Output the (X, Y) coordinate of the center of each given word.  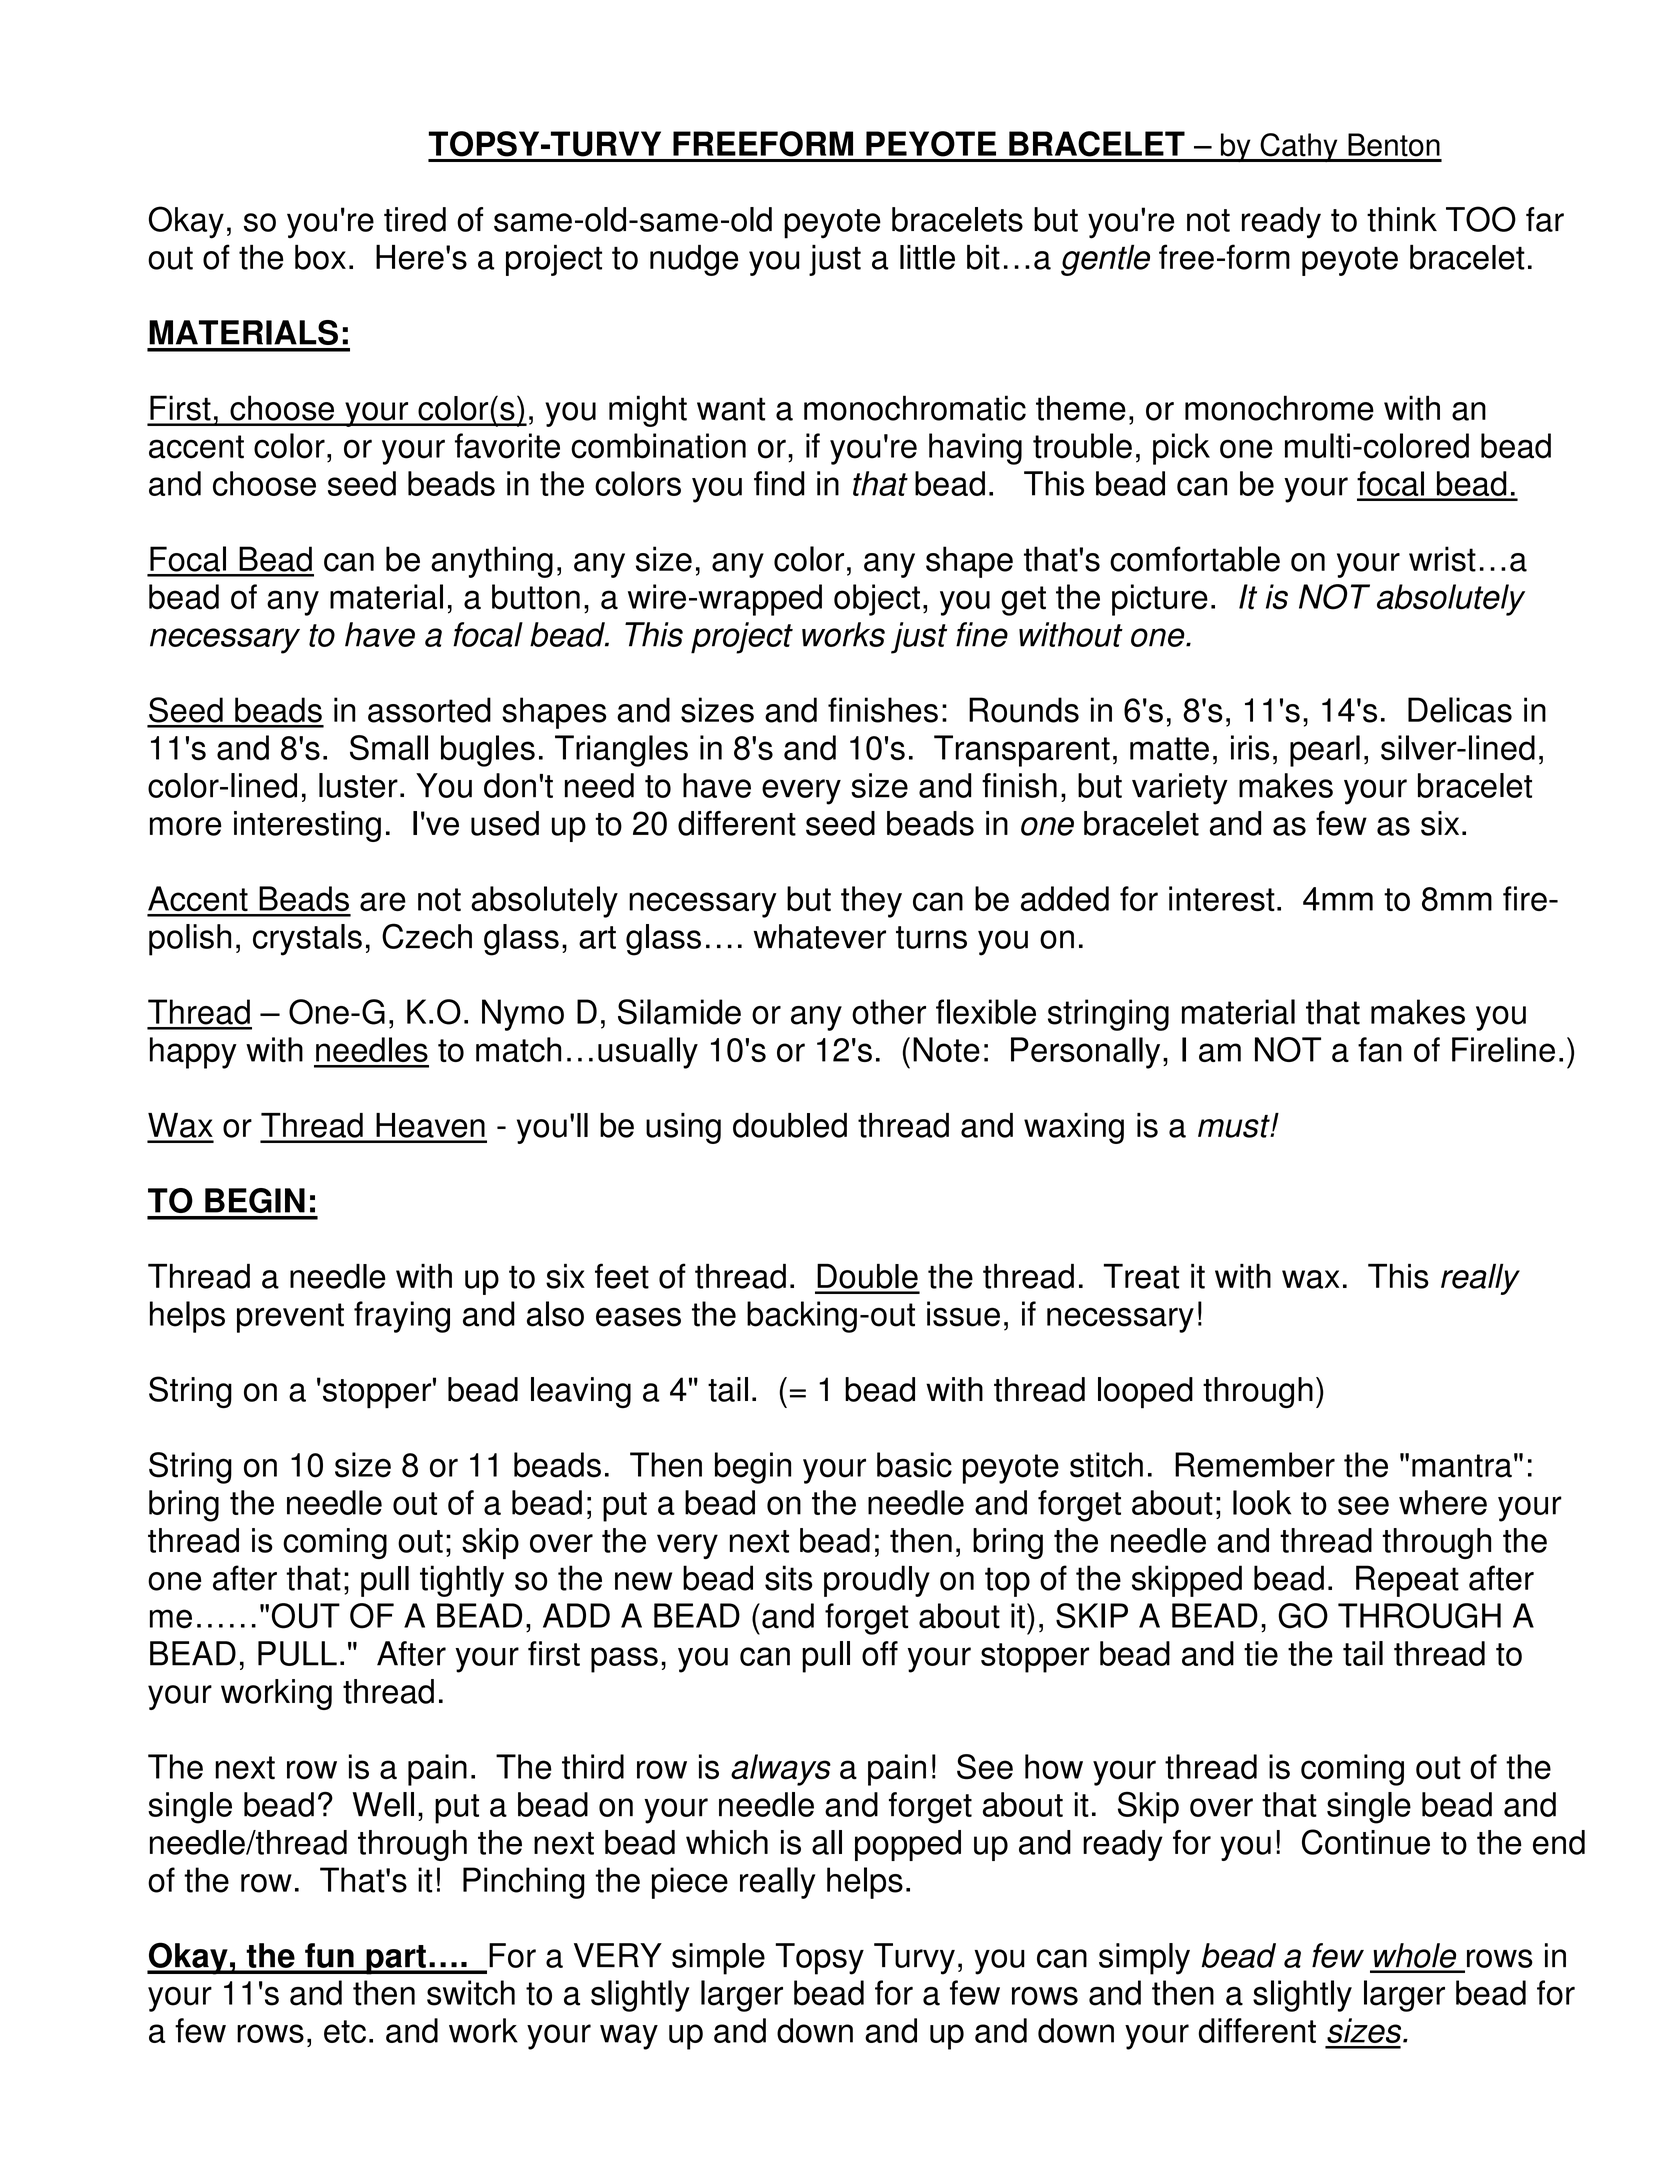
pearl (1325, 751)
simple (718, 1959)
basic (914, 1465)
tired (415, 219)
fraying (402, 1317)
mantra (1462, 1466)
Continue (1366, 1842)
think (1402, 219)
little (927, 257)
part (396, 1960)
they (871, 902)
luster (358, 785)
